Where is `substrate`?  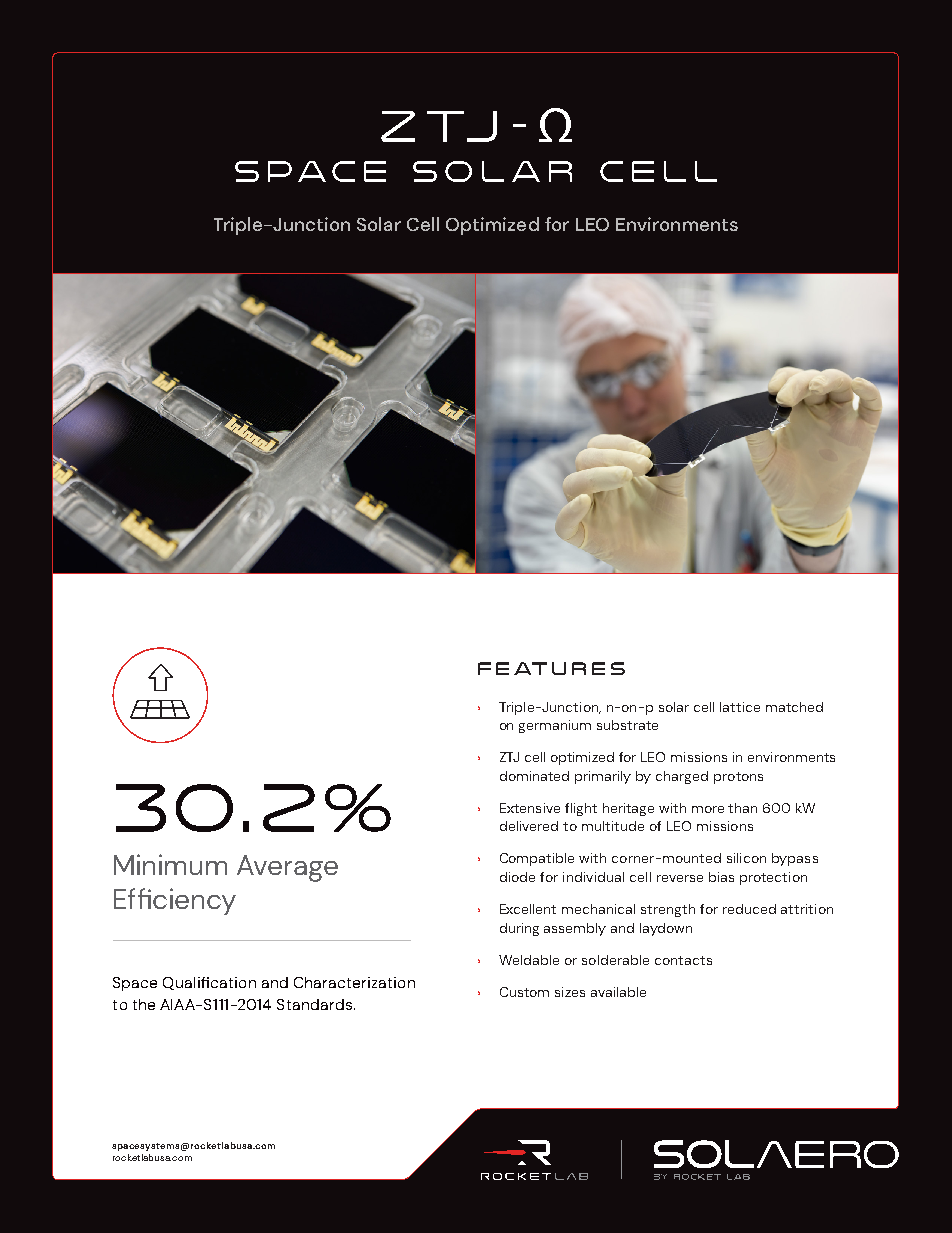
substrate is located at coordinates (627, 725).
